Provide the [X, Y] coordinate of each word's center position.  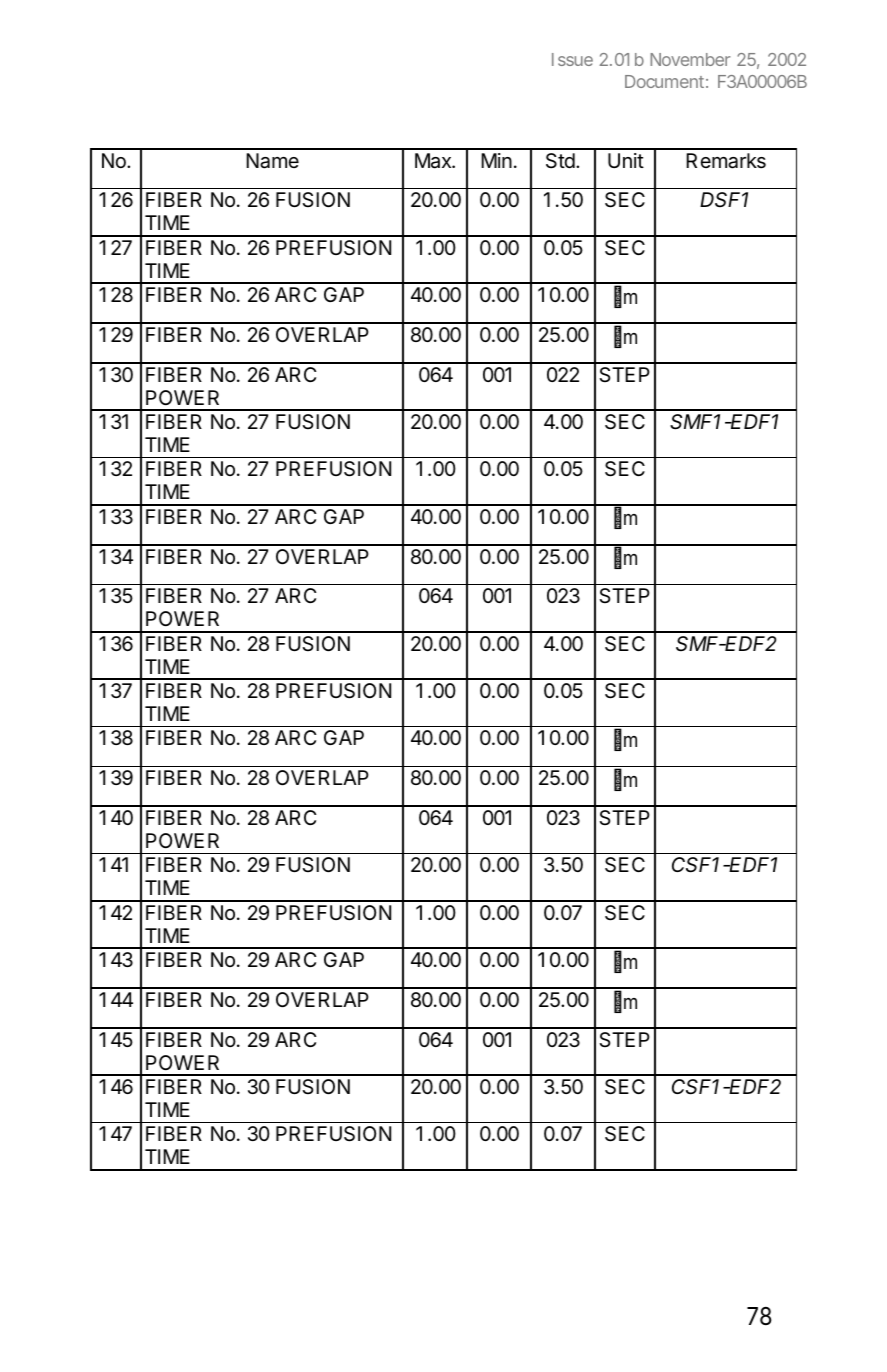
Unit [626, 160]
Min [496, 160]
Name [272, 161]
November [690, 59]
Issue [572, 59]
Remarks [726, 161]
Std [560, 161]
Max [434, 161]
